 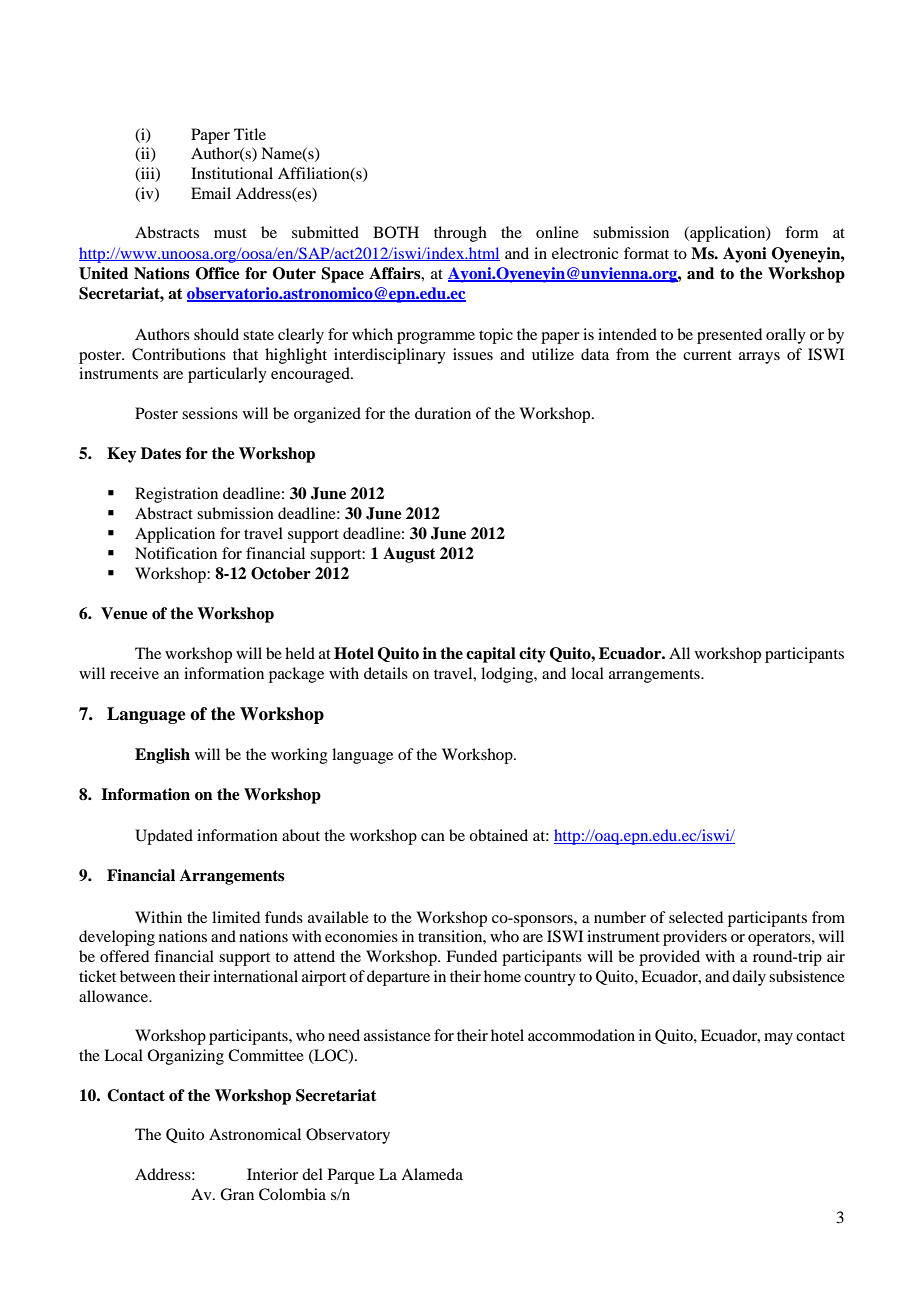 I want to click on Alameda, so click(x=432, y=1174).
